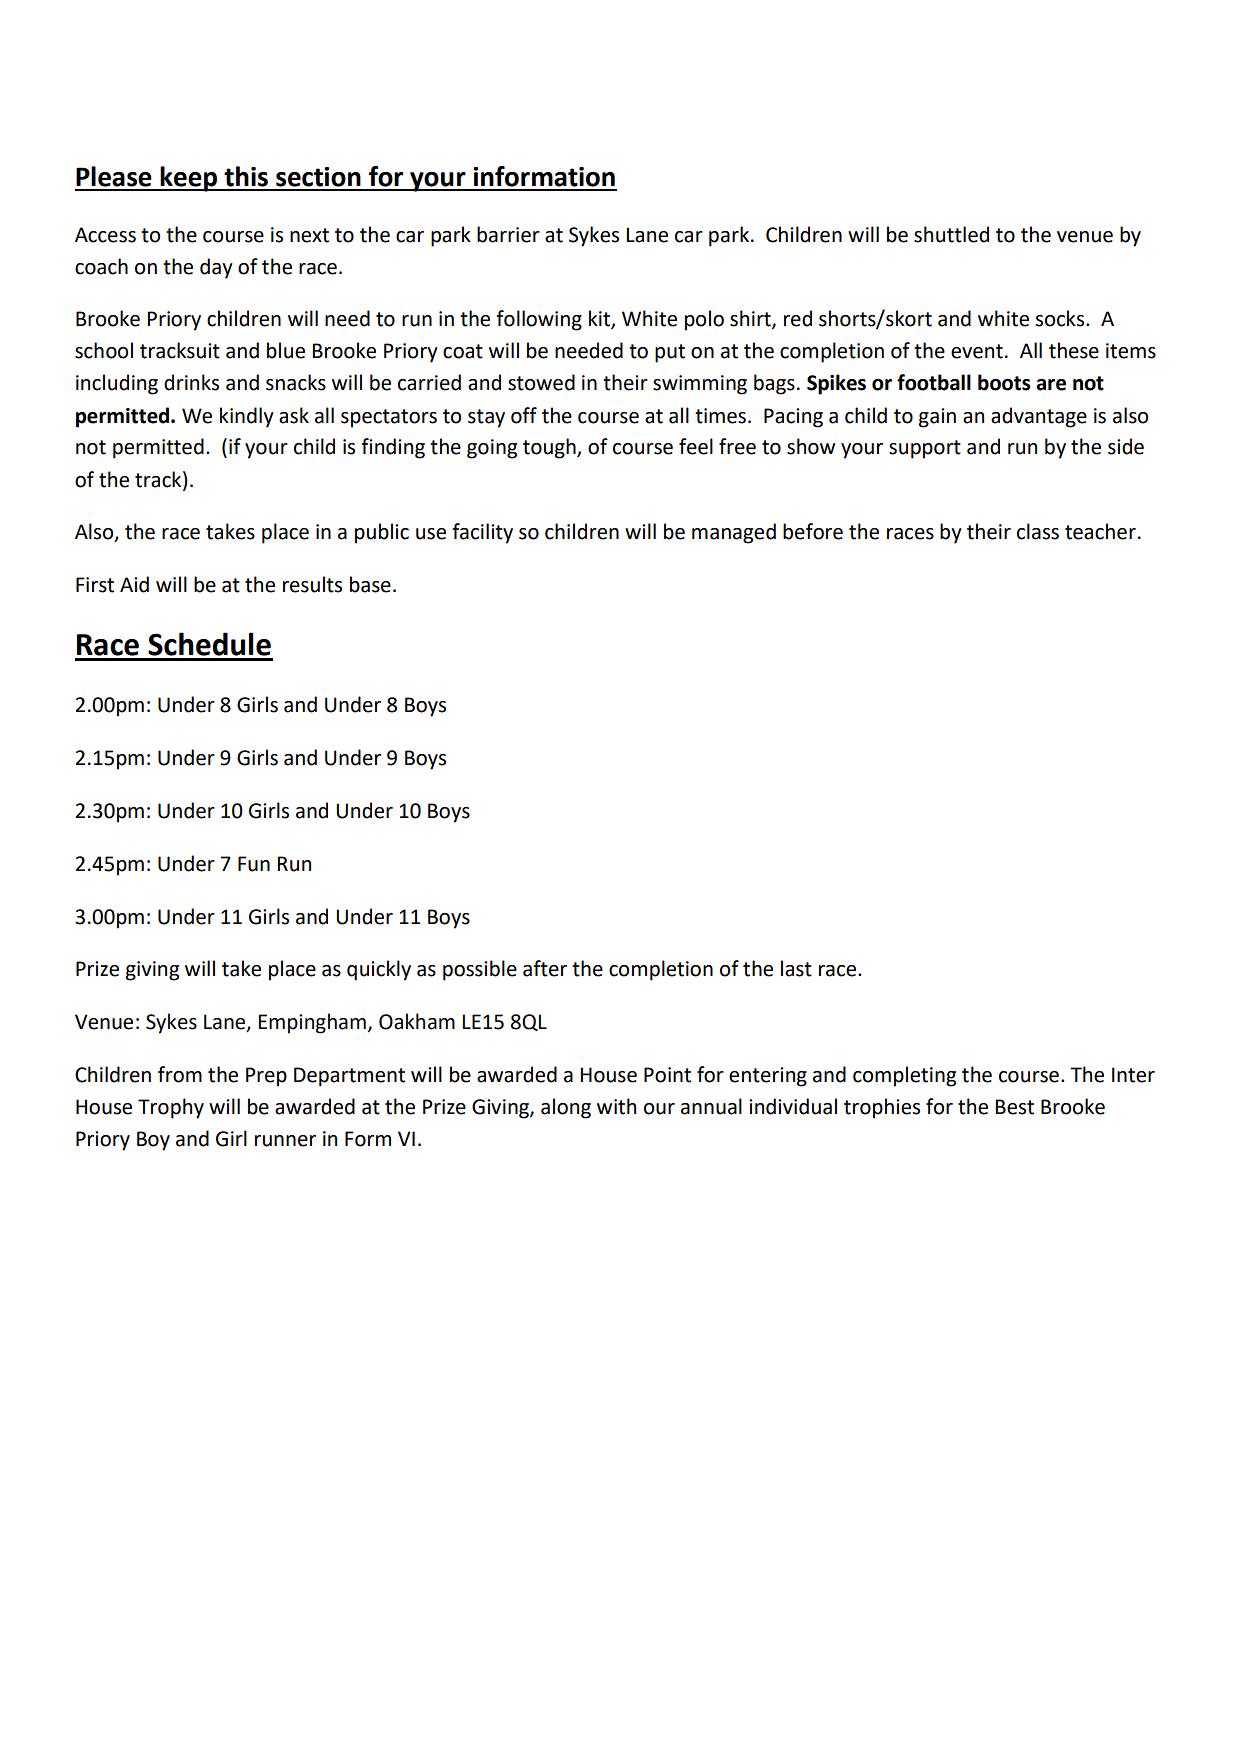  Describe the element at coordinates (508, 234) in the image. I see `barrier` at that location.
